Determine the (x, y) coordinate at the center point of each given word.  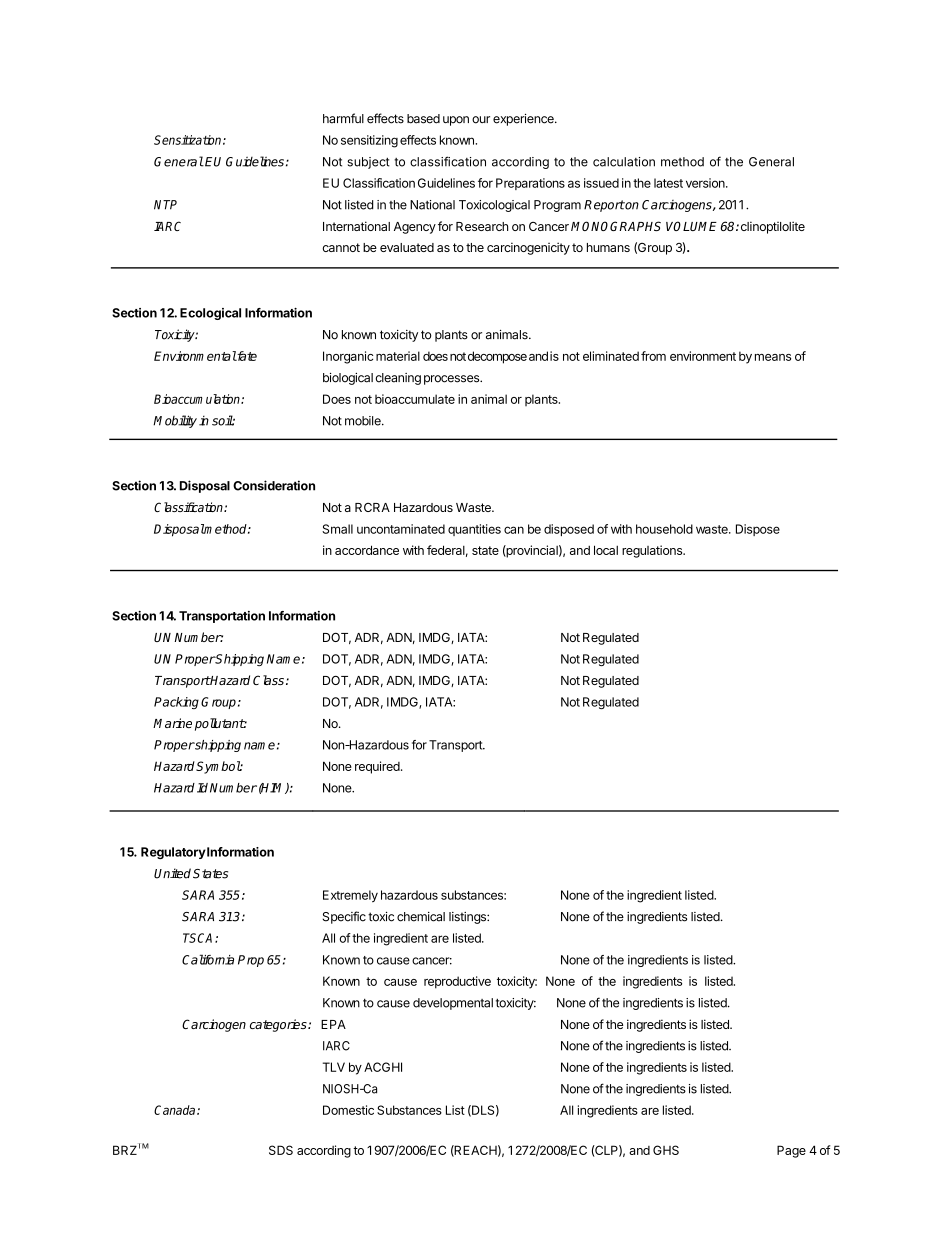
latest (668, 183)
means (773, 357)
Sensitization (189, 140)
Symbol (218, 767)
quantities (474, 530)
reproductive (457, 982)
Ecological (210, 314)
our (481, 120)
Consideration (274, 485)
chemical (421, 917)
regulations (653, 551)
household (664, 529)
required (378, 767)
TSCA (199, 938)
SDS (281, 1150)
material (398, 356)
